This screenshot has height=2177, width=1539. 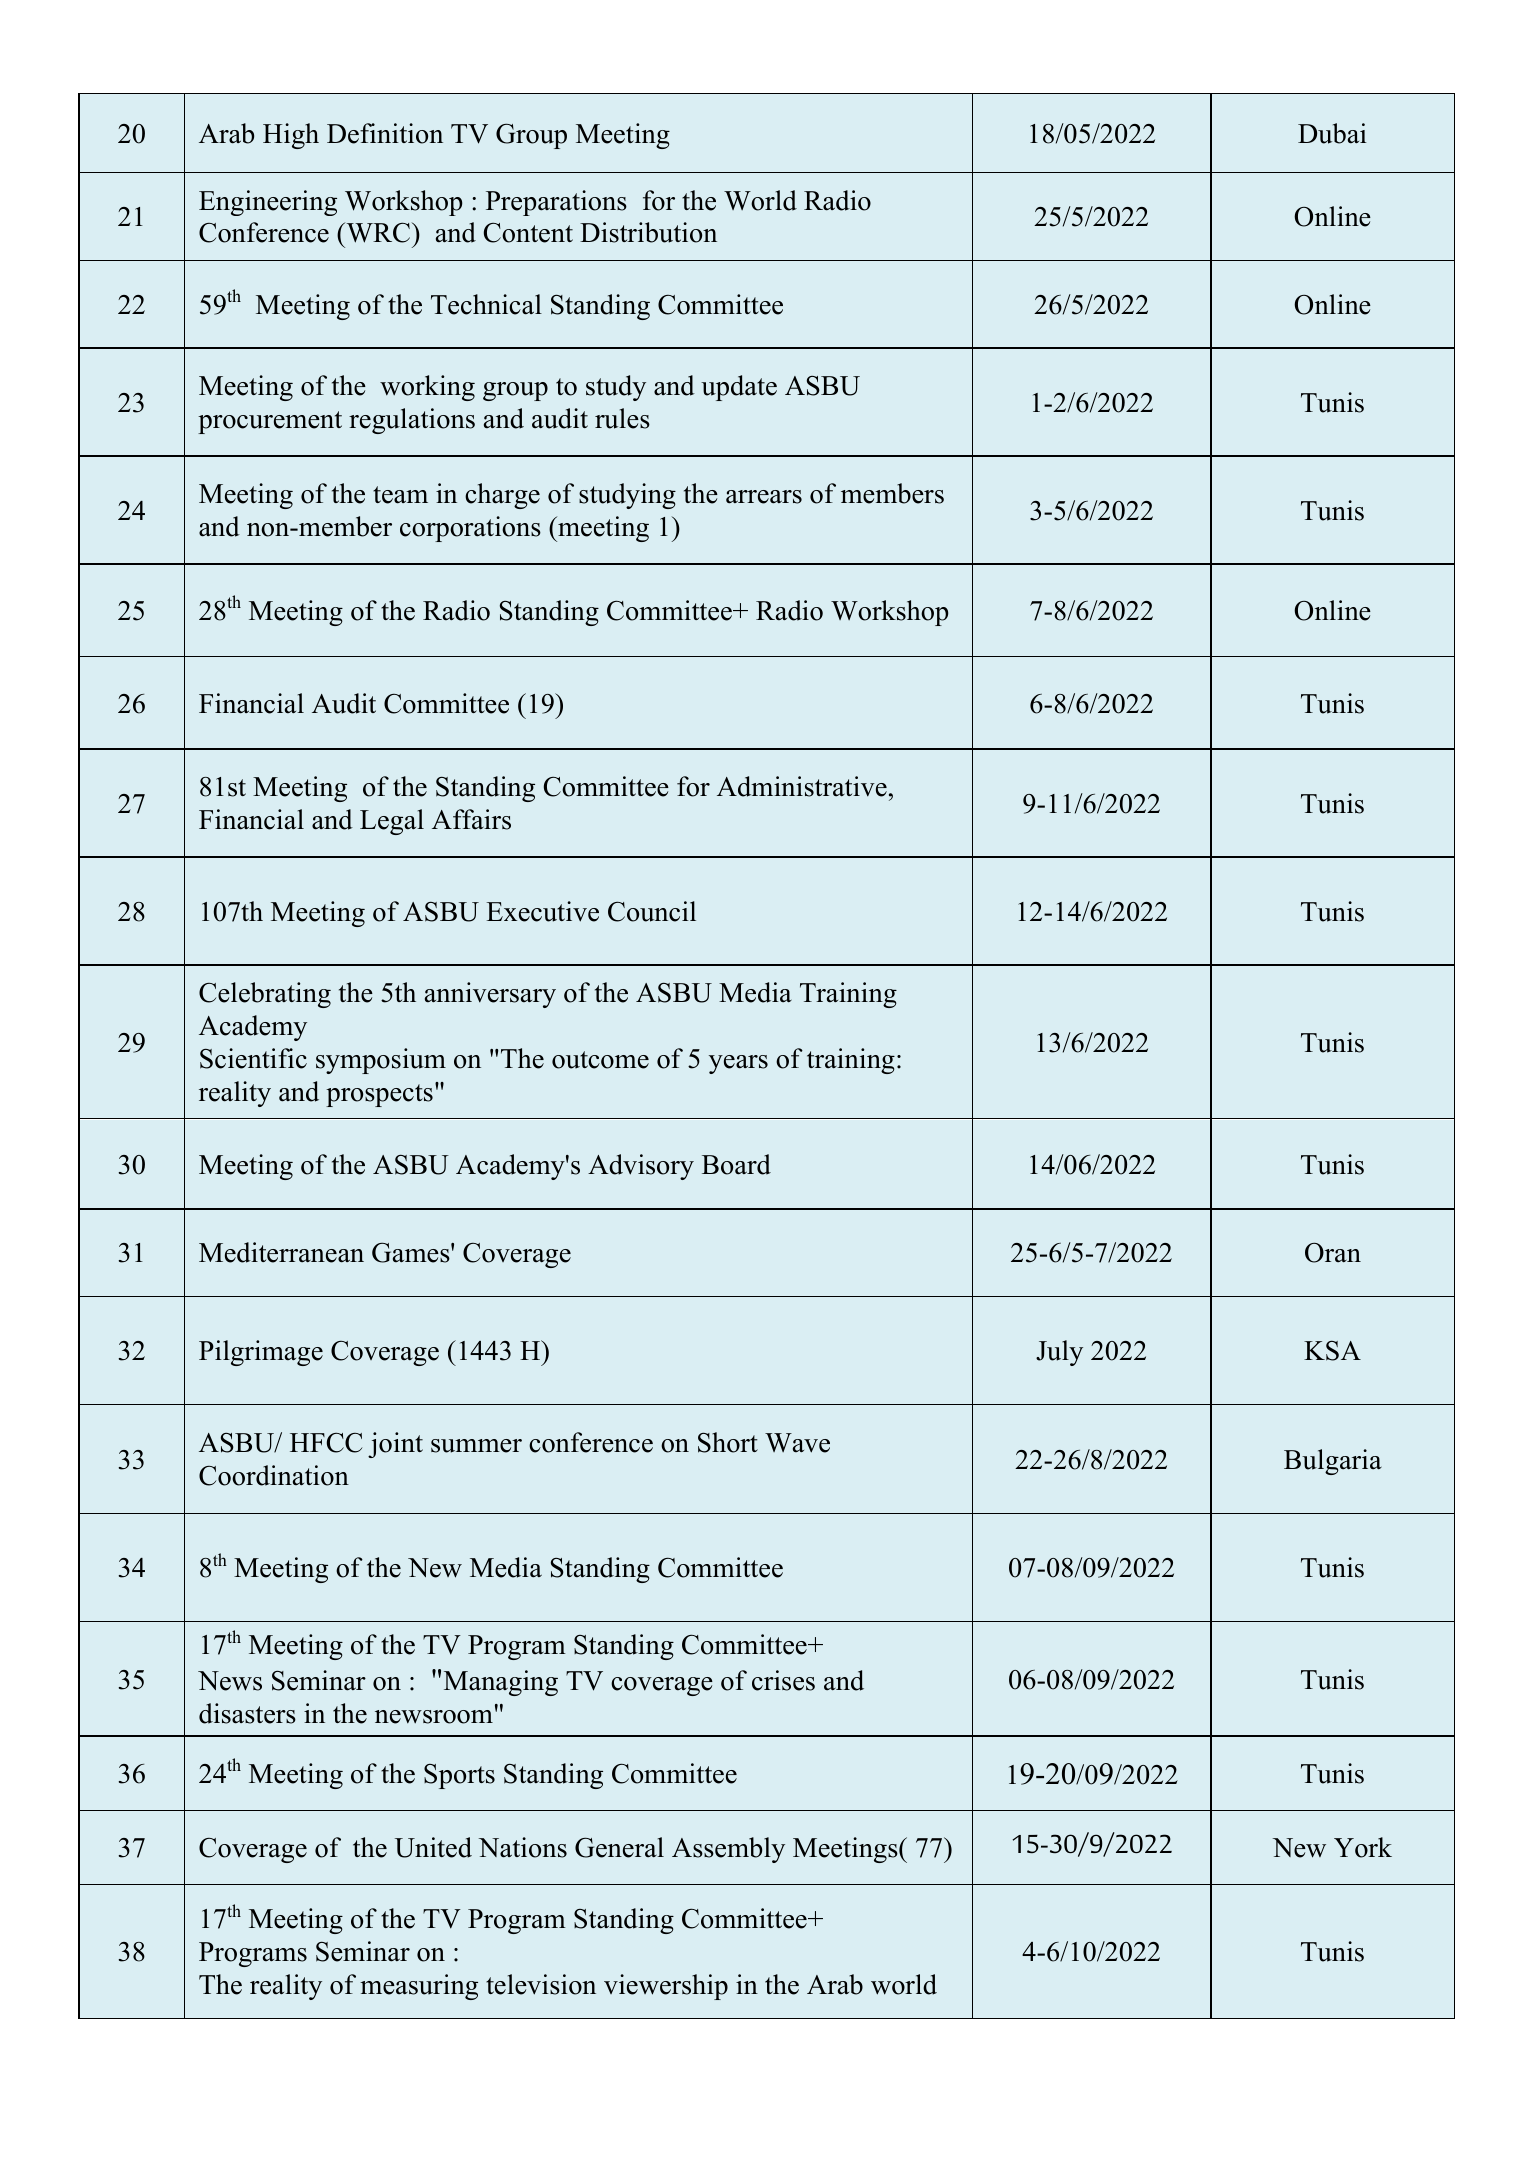 I want to click on measuring, so click(x=419, y=1987).
